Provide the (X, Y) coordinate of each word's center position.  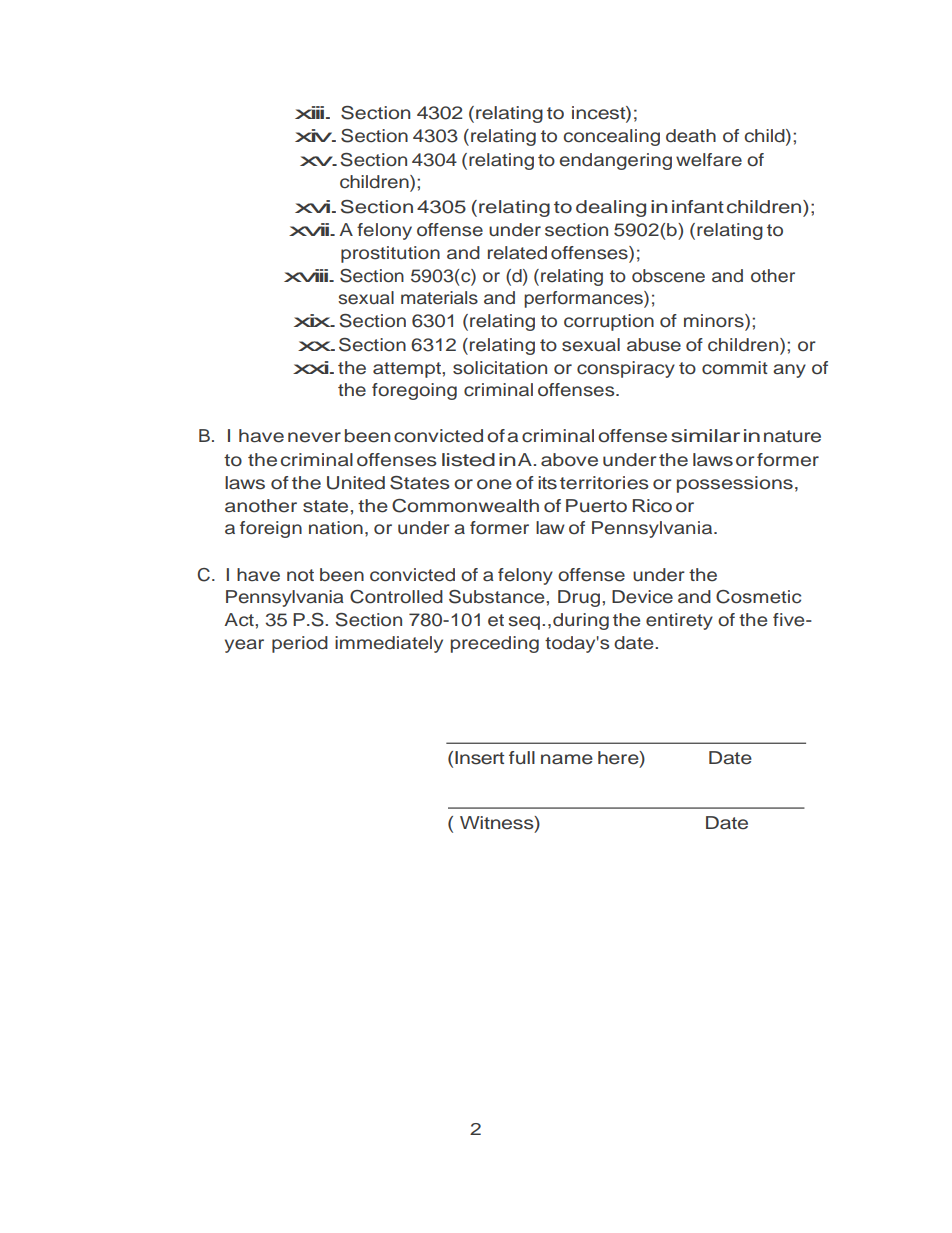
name (567, 759)
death (691, 136)
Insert (479, 758)
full (522, 758)
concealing (611, 137)
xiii (311, 112)
